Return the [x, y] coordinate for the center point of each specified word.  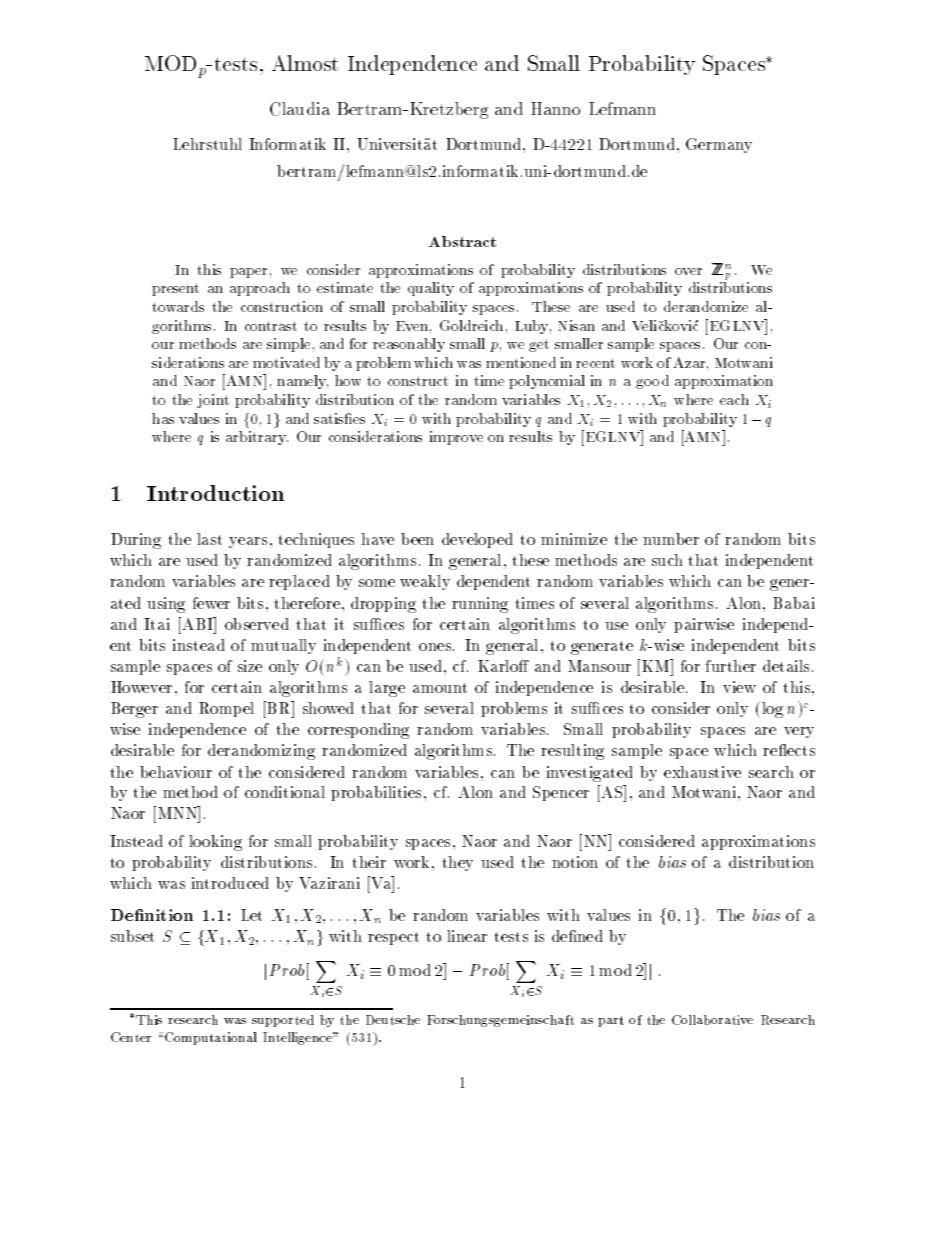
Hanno [555, 108]
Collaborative [712, 1020]
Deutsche [393, 1020]
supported [283, 1021]
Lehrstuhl [207, 144]
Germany [719, 145]
